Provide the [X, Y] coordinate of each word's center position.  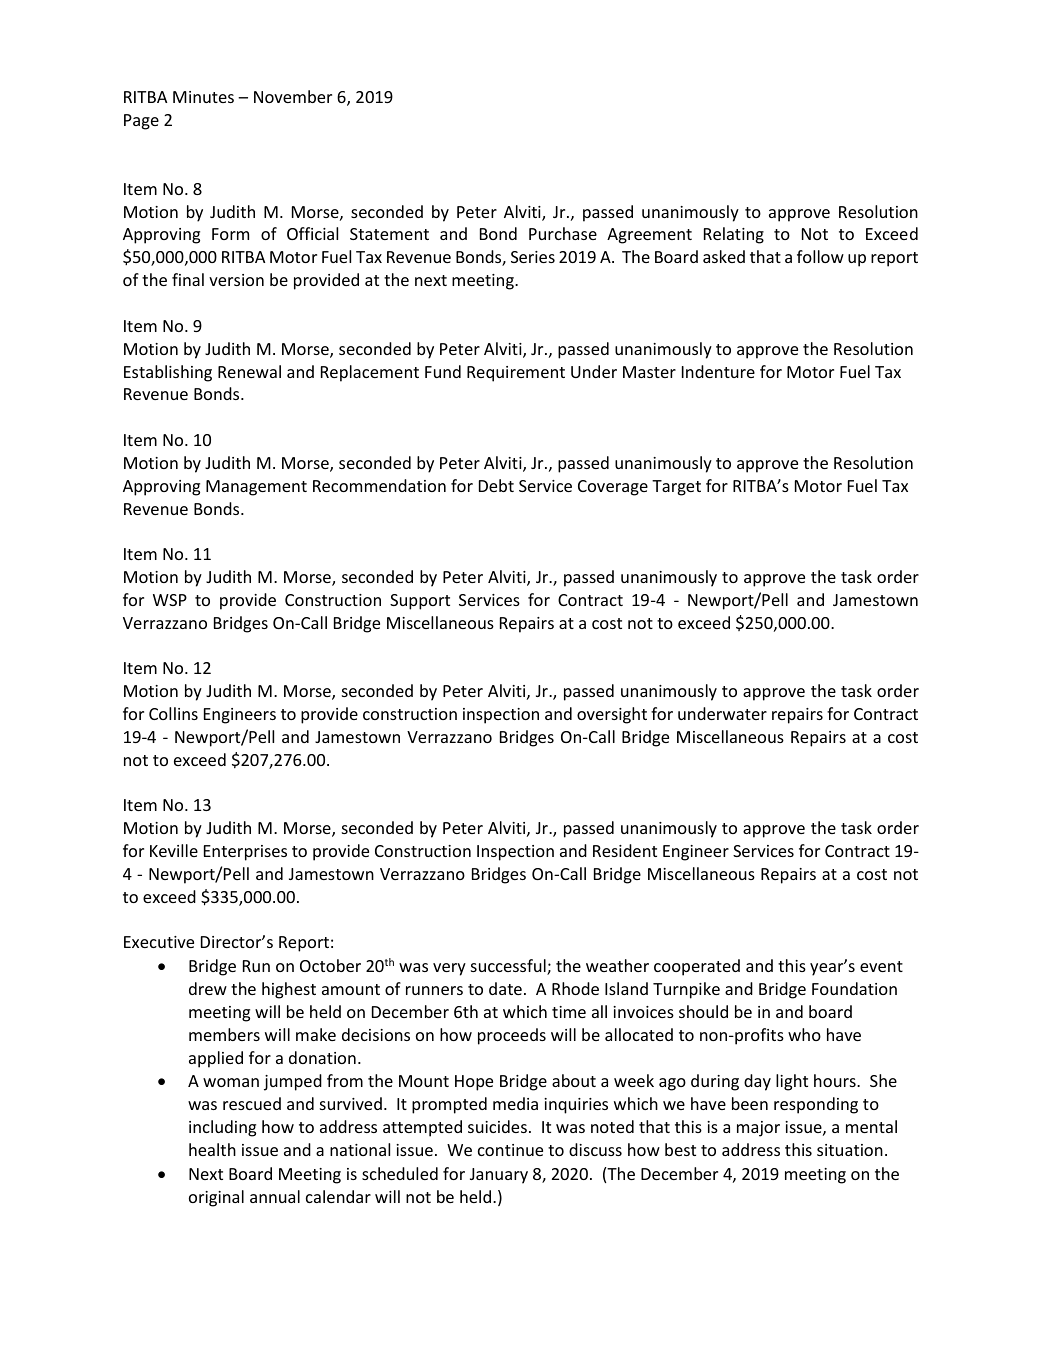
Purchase [563, 233]
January [499, 1176]
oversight [612, 715]
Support [420, 602]
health [212, 1149]
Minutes [203, 97]
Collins [173, 713]
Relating [734, 235]
